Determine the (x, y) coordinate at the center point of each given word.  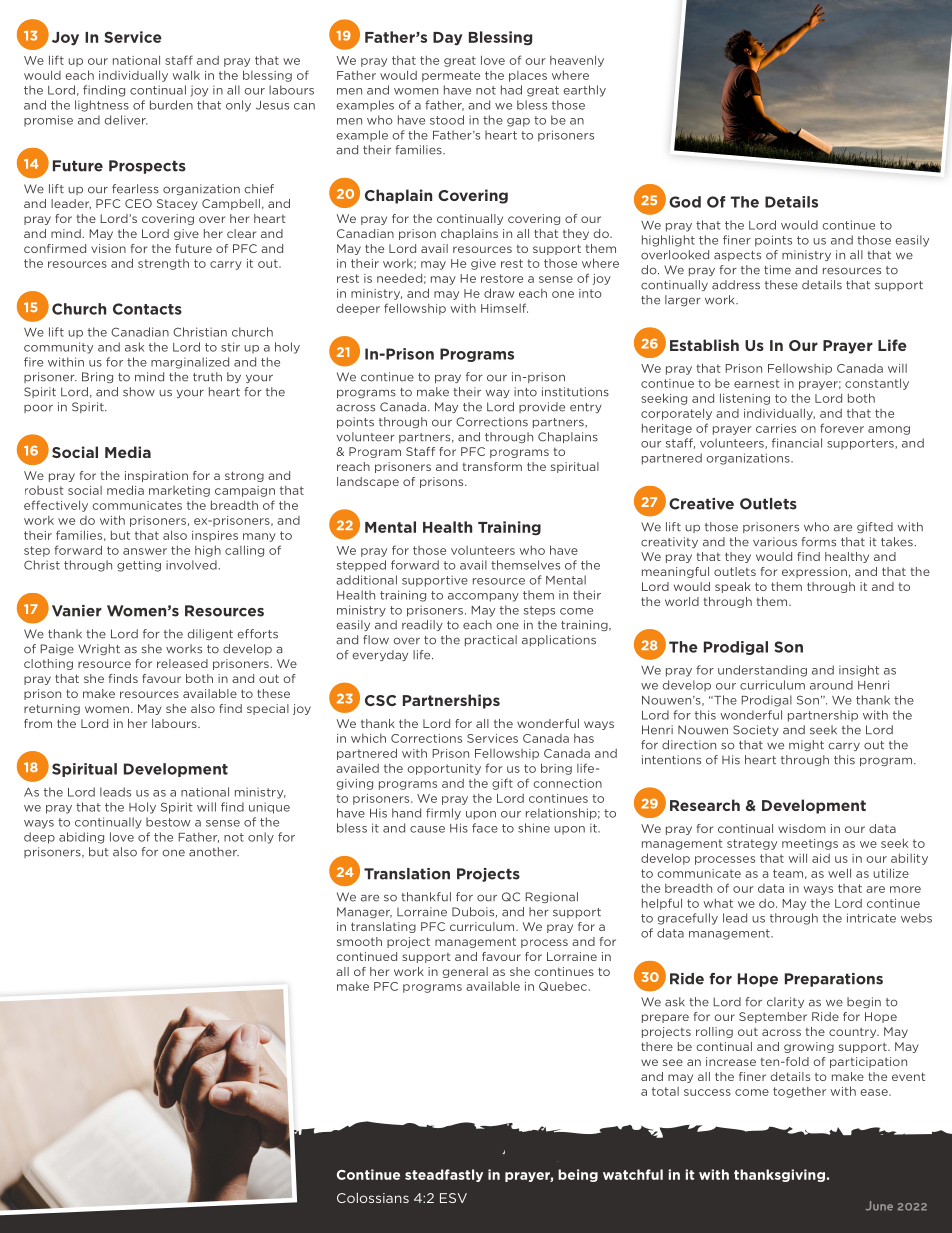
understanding (762, 671)
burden (171, 105)
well (839, 873)
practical (491, 640)
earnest (757, 383)
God (685, 202)
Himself (504, 308)
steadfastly (444, 1175)
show (139, 392)
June (879, 1206)
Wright (99, 649)
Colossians (373, 1198)
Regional (551, 897)
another (214, 852)
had (511, 90)
